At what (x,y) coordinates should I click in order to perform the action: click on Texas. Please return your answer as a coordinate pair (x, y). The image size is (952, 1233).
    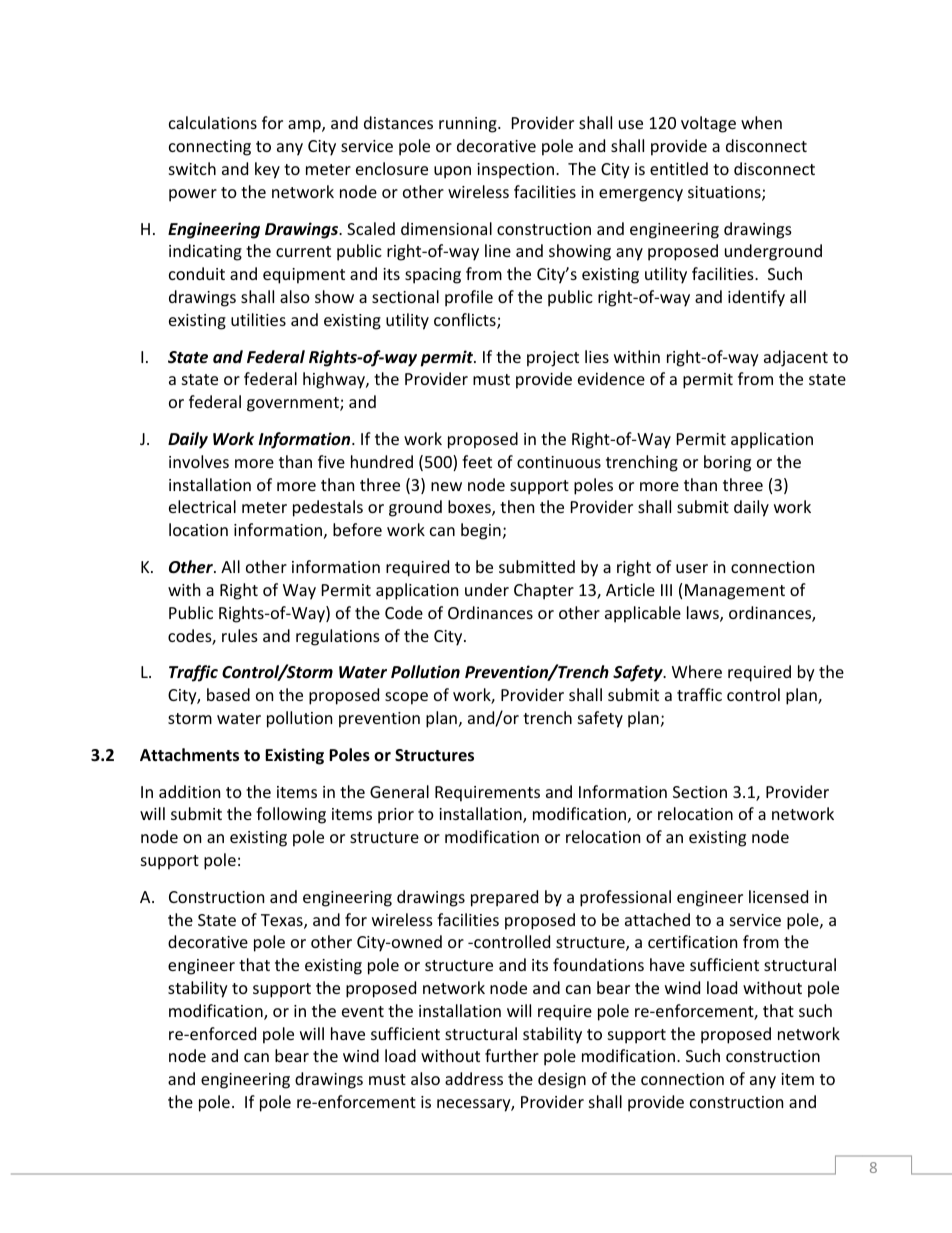
    Looking at the image, I should click on (283, 921).
